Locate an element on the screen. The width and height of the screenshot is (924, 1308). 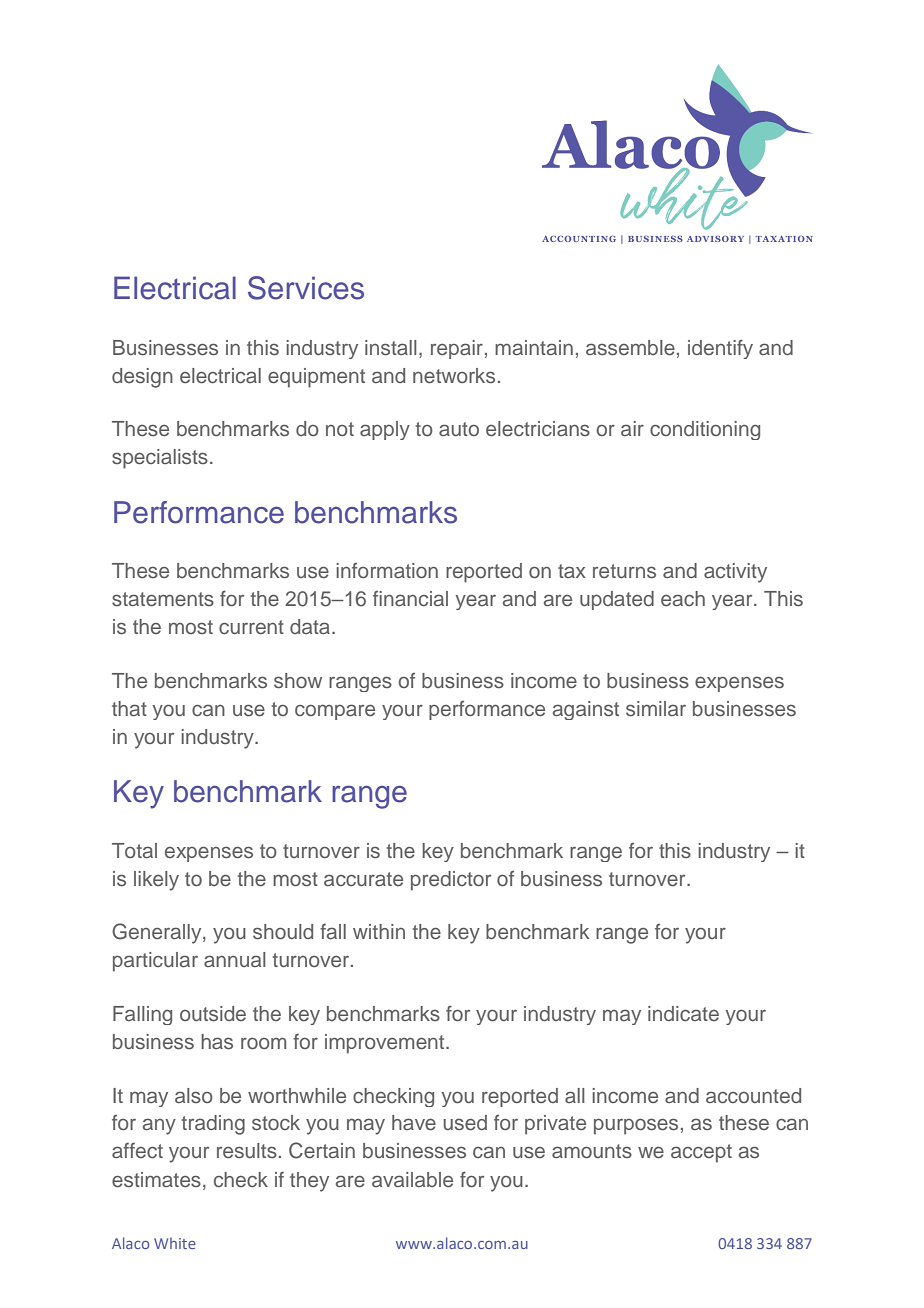
accept is located at coordinates (701, 1153).
